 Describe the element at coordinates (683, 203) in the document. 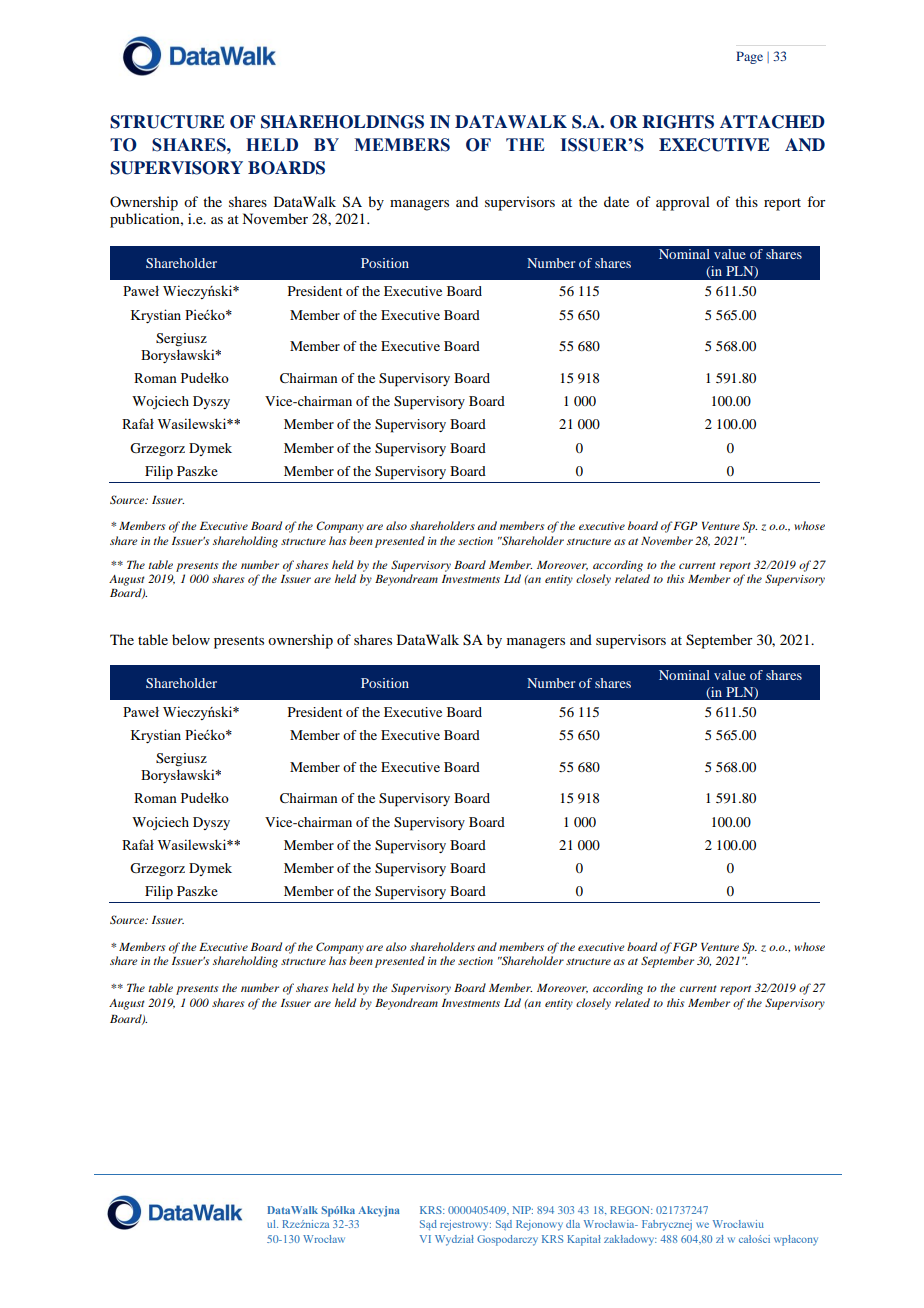

I see `approval` at that location.
